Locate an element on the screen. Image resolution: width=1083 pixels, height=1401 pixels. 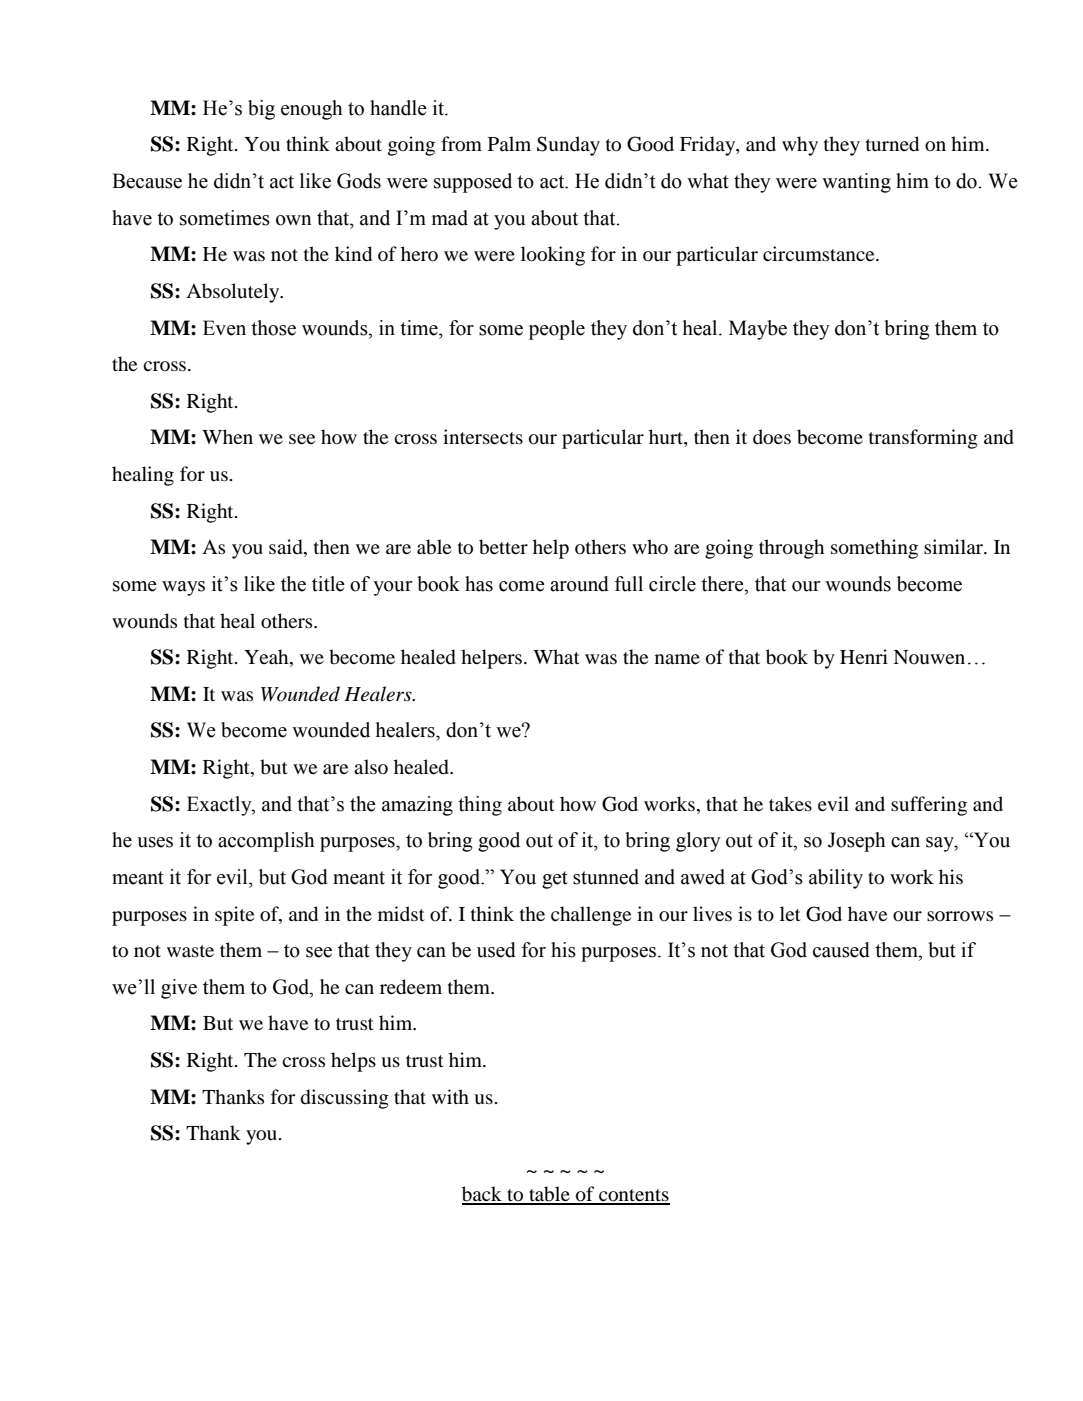
When is located at coordinates (227, 436).
